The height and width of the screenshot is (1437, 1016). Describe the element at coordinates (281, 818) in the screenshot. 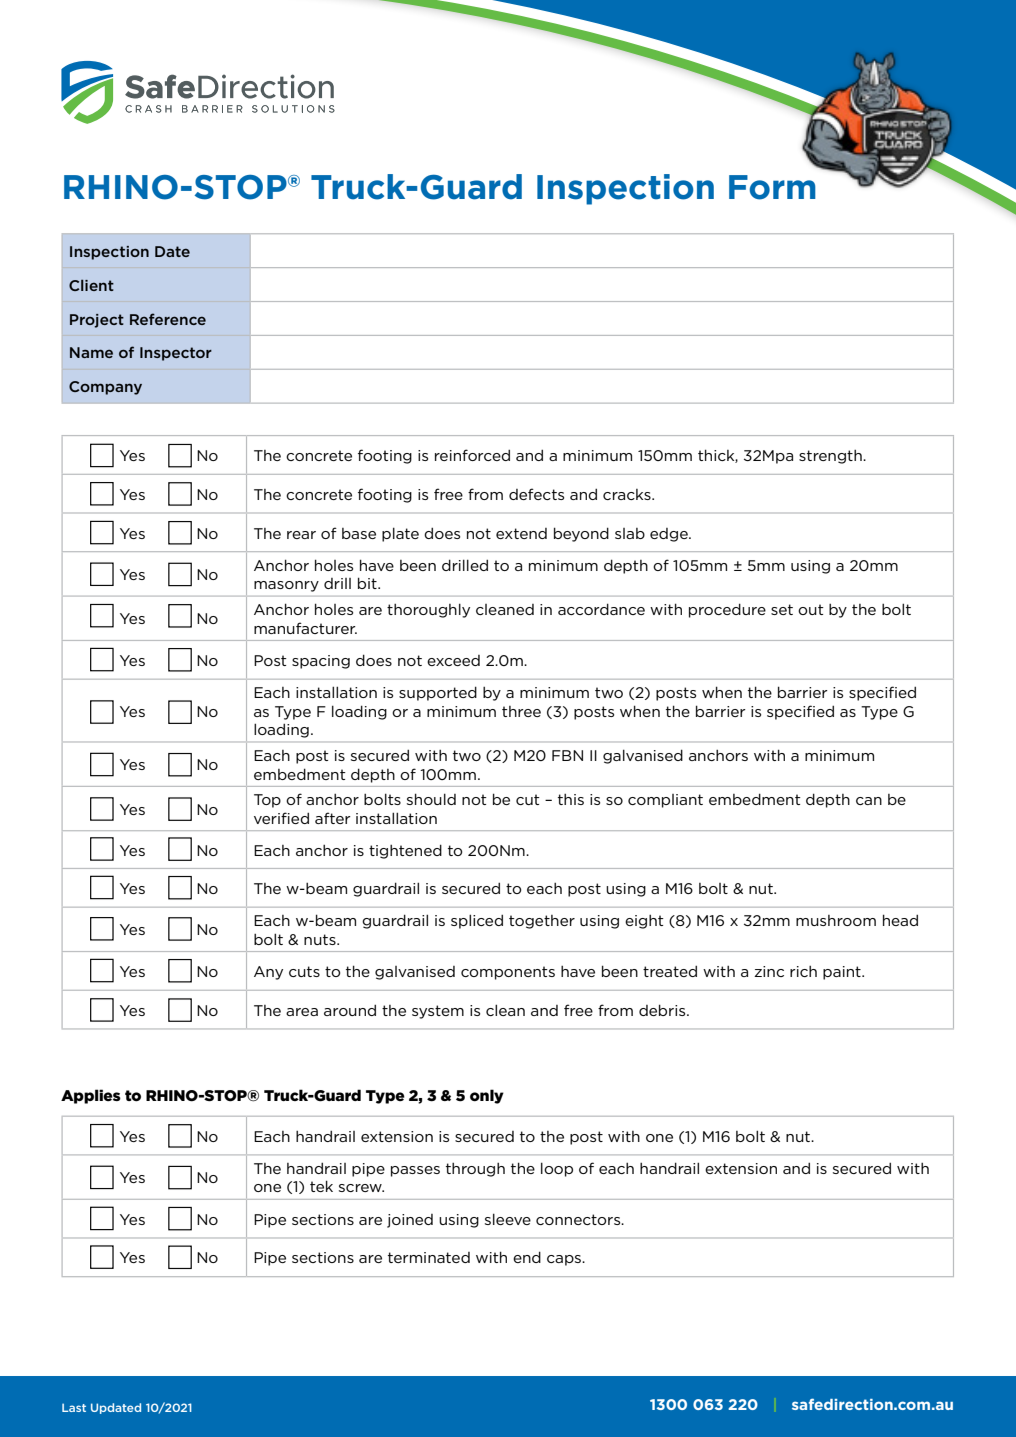

I see `verified` at that location.
